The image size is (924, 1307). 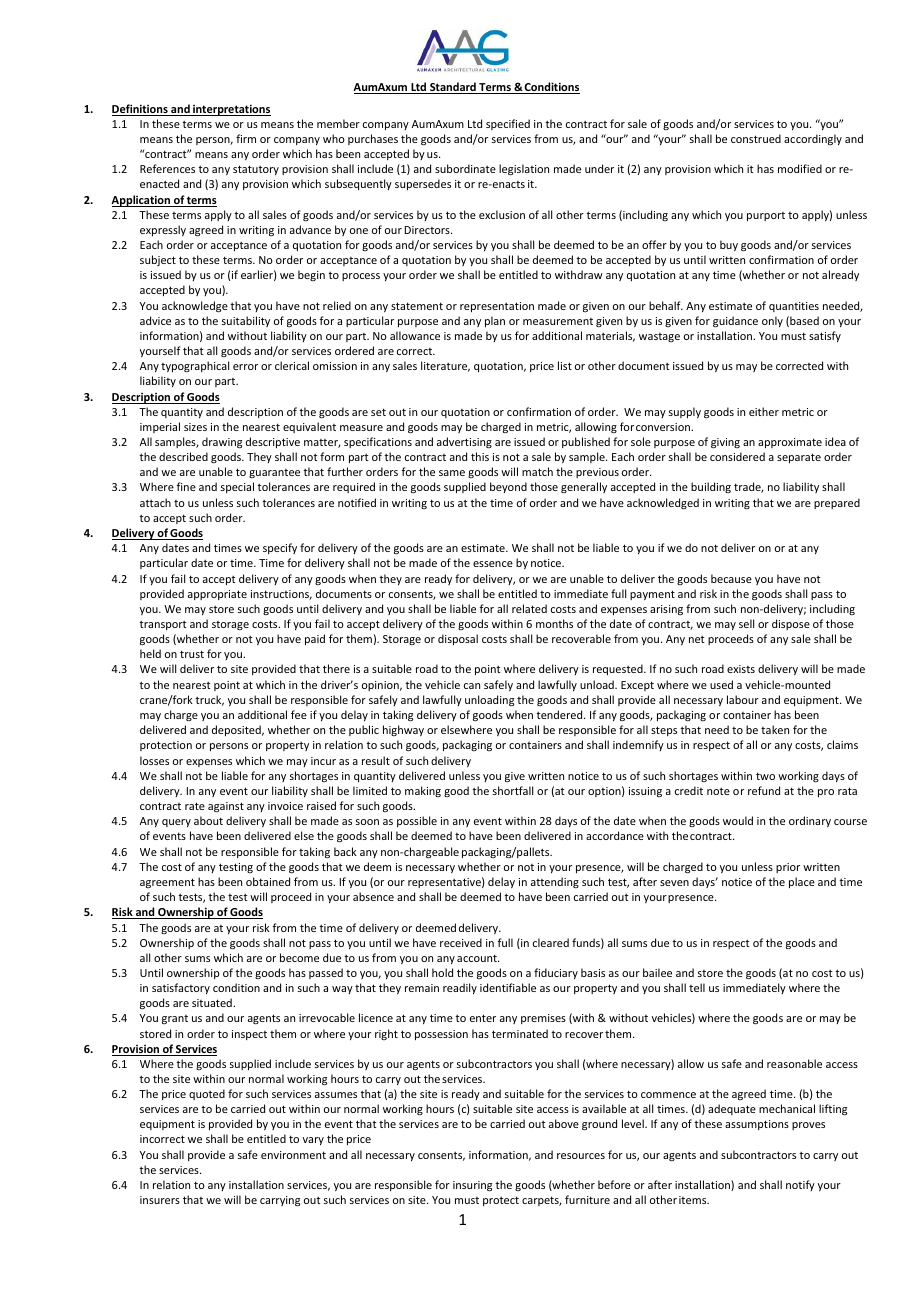 What do you see at coordinates (508, 124) in the screenshot?
I see `specified` at bounding box center [508, 124].
